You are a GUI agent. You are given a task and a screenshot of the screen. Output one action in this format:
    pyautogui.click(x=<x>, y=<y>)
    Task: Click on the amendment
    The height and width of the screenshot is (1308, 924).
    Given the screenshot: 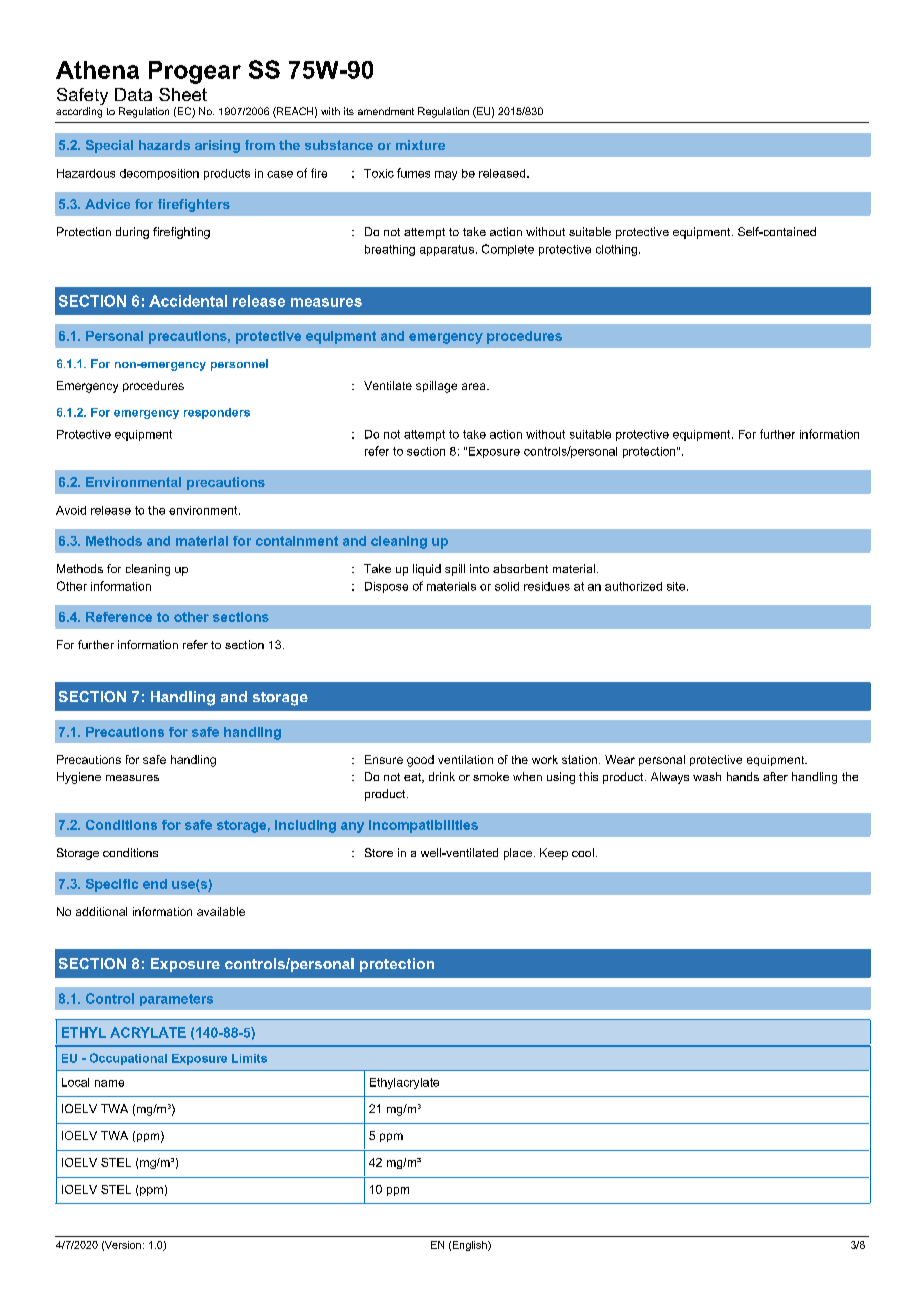 What is the action you would take?
    pyautogui.click(x=386, y=111)
